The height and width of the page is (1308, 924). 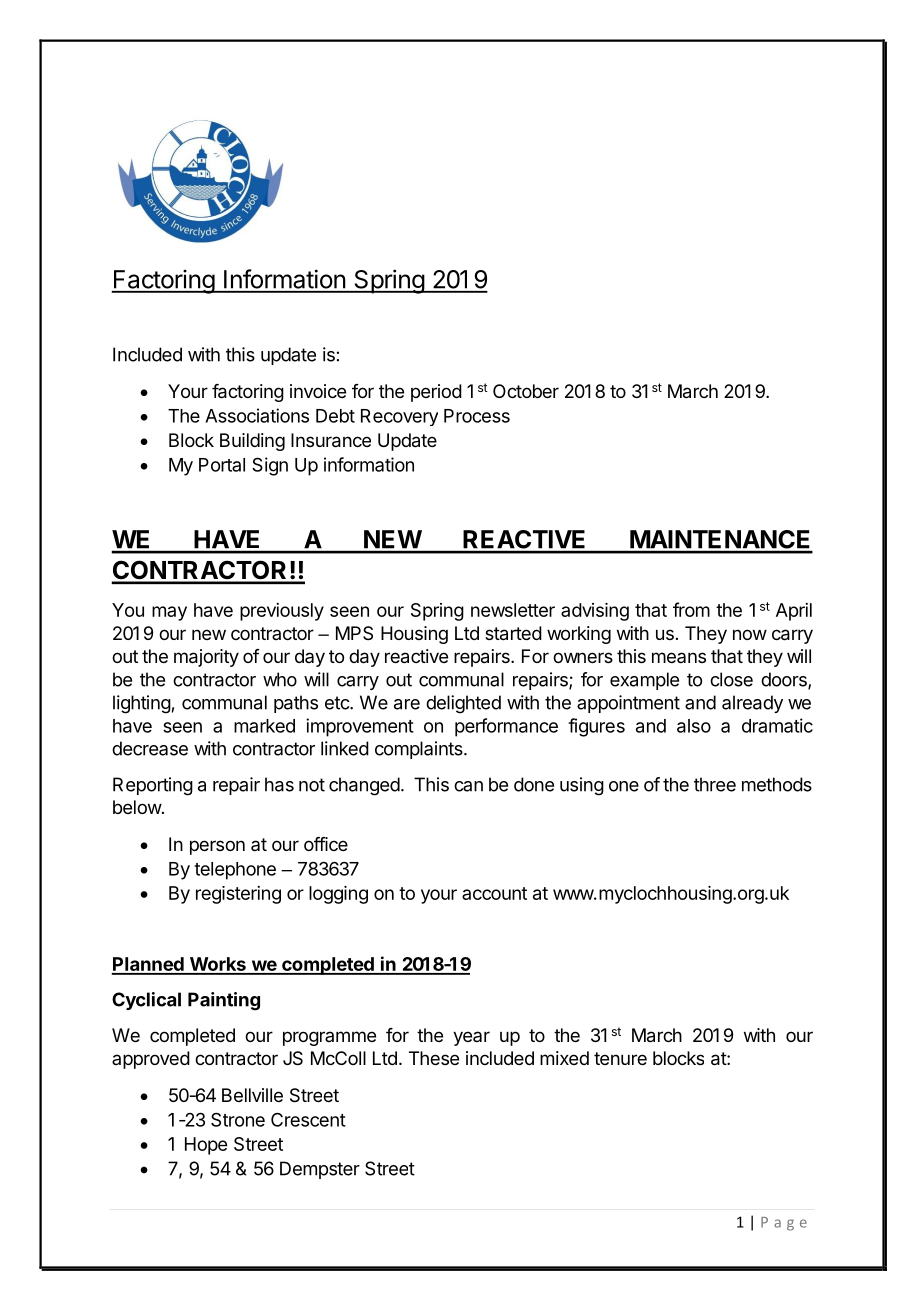 What do you see at coordinates (217, 965) in the page?
I see `Works` at bounding box center [217, 965].
